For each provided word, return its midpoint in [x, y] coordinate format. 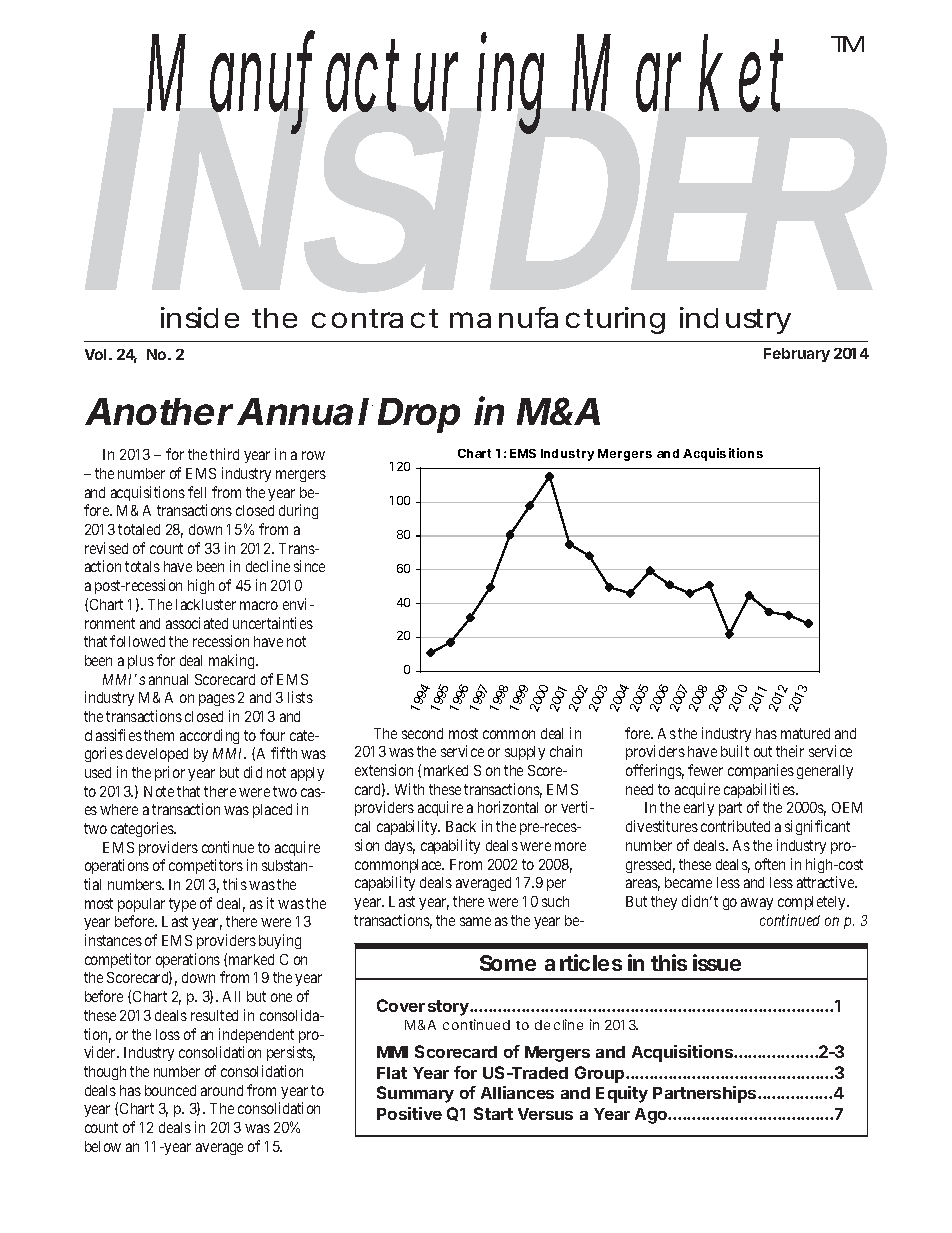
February [797, 355]
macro [259, 605]
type [182, 905]
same [475, 921]
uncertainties [273, 623]
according [209, 736]
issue [717, 962]
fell [197, 492]
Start [493, 1113]
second [422, 733]
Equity [622, 1094]
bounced [170, 1090]
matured [805, 733]
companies [761, 771]
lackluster [206, 604]
